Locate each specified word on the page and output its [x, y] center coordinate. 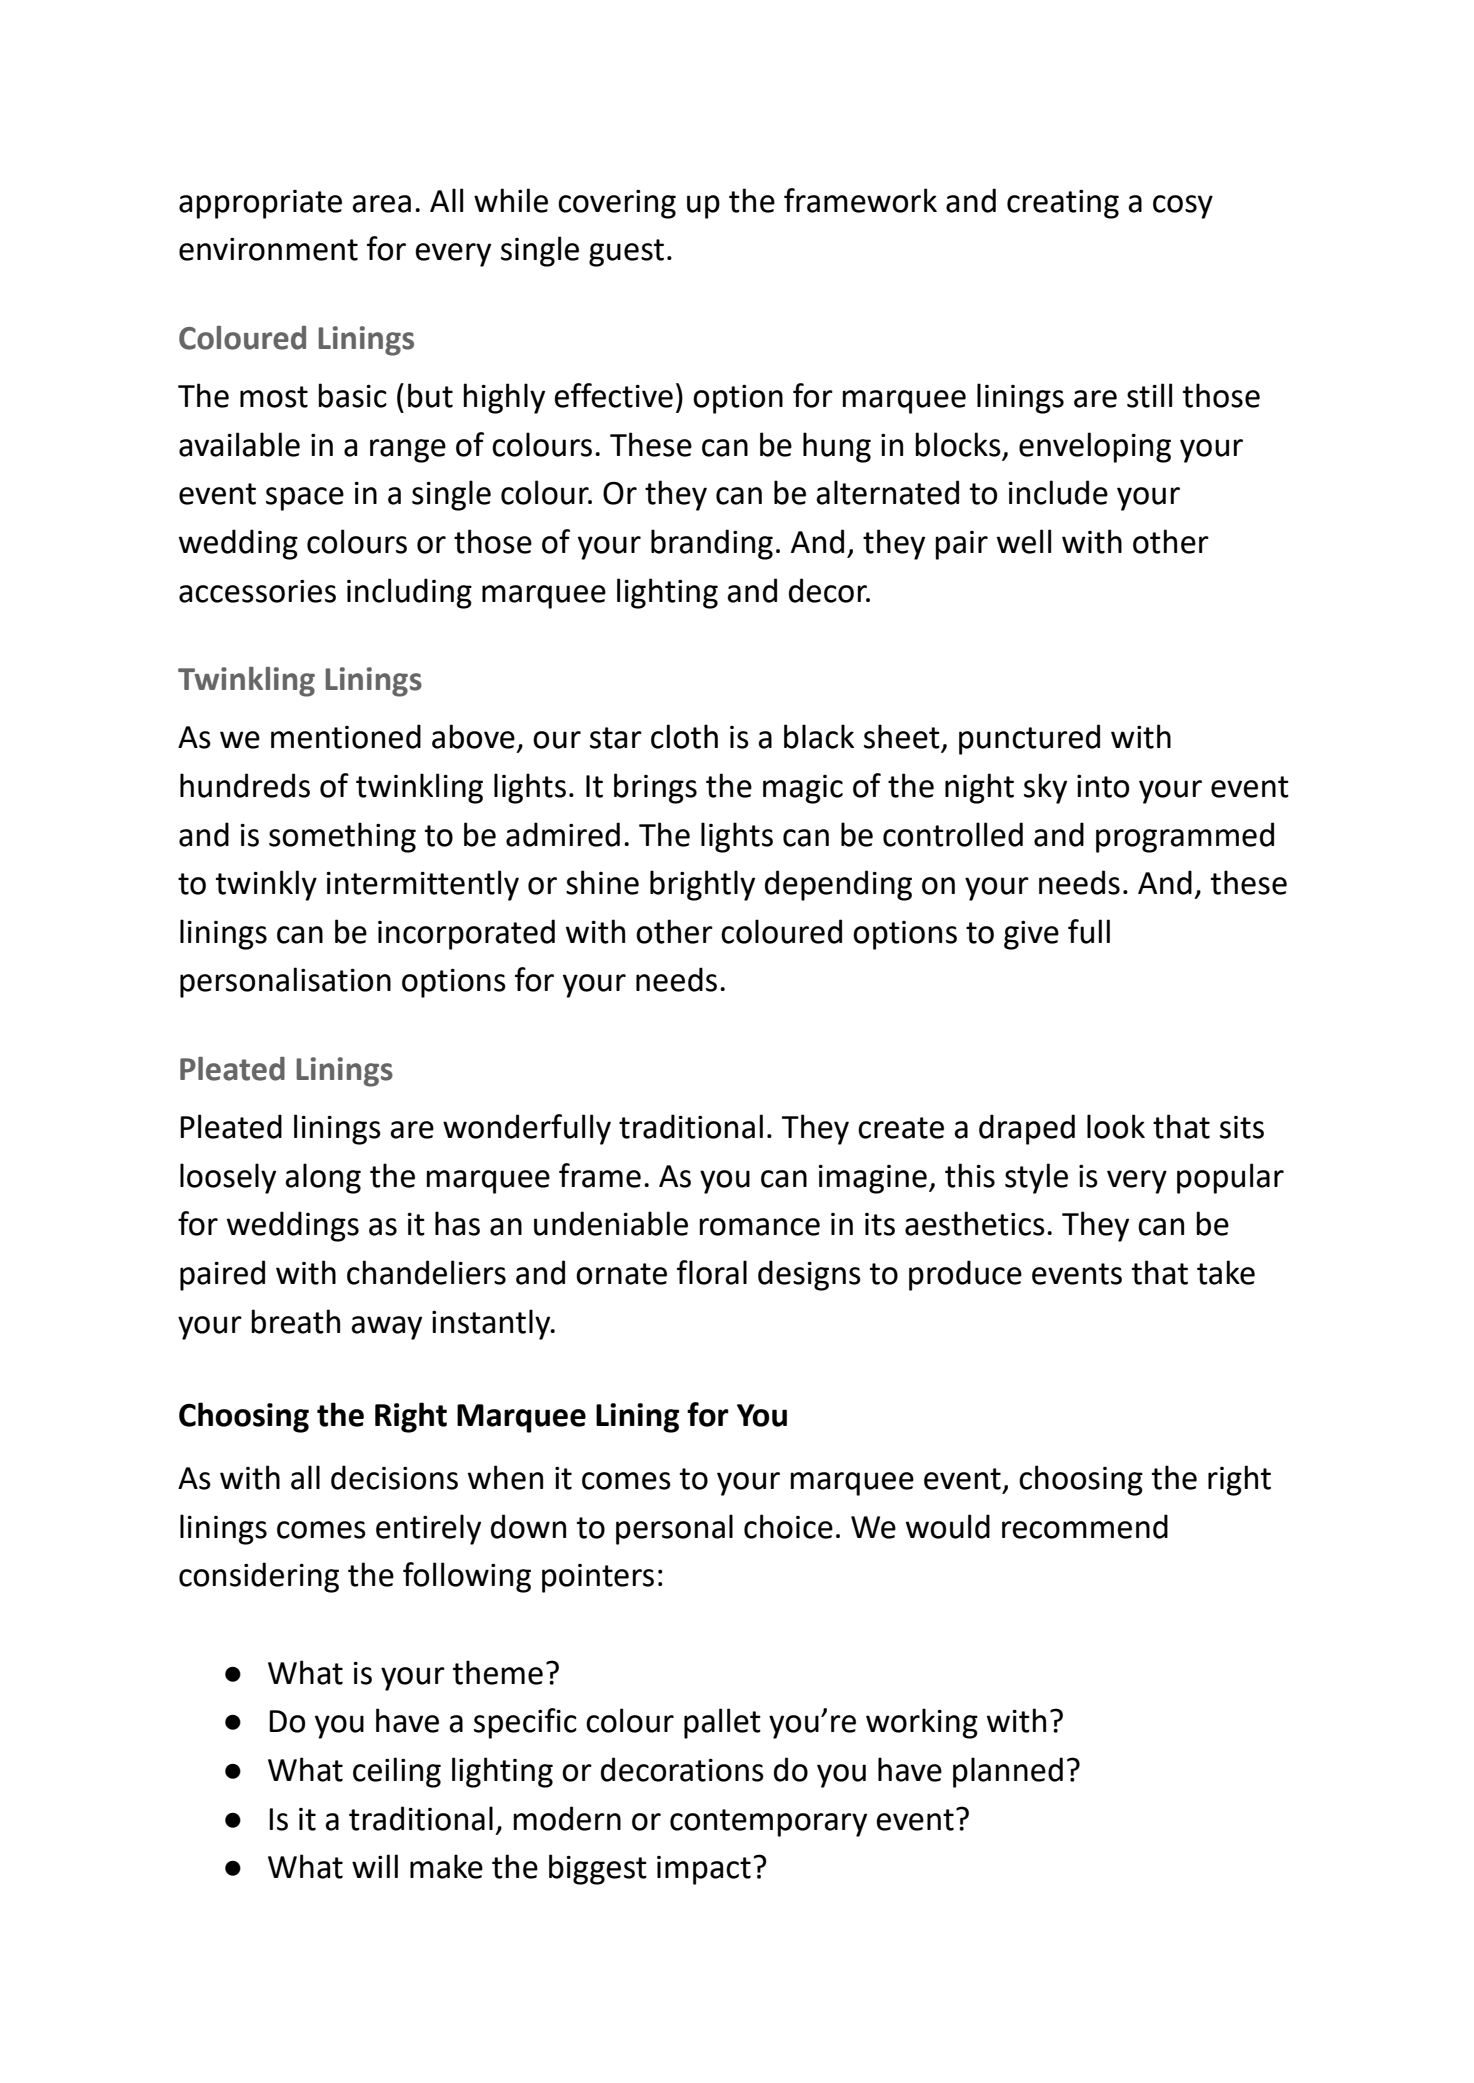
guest [626, 253]
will [375, 1866]
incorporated [466, 934]
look [1116, 1126]
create [901, 1128]
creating [1063, 204]
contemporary [768, 1823]
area [381, 204]
